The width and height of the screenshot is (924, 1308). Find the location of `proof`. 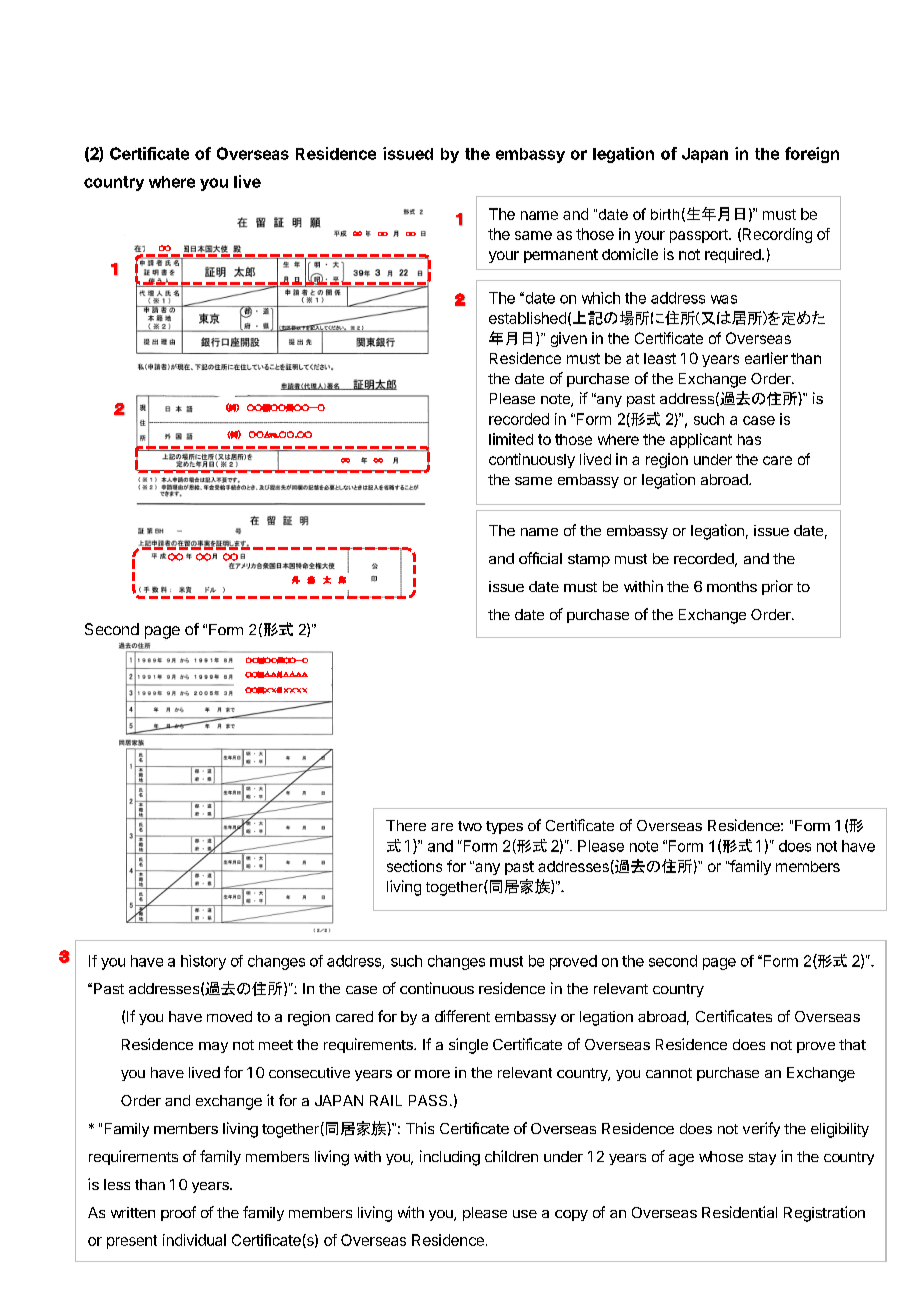

proof is located at coordinates (178, 1213).
